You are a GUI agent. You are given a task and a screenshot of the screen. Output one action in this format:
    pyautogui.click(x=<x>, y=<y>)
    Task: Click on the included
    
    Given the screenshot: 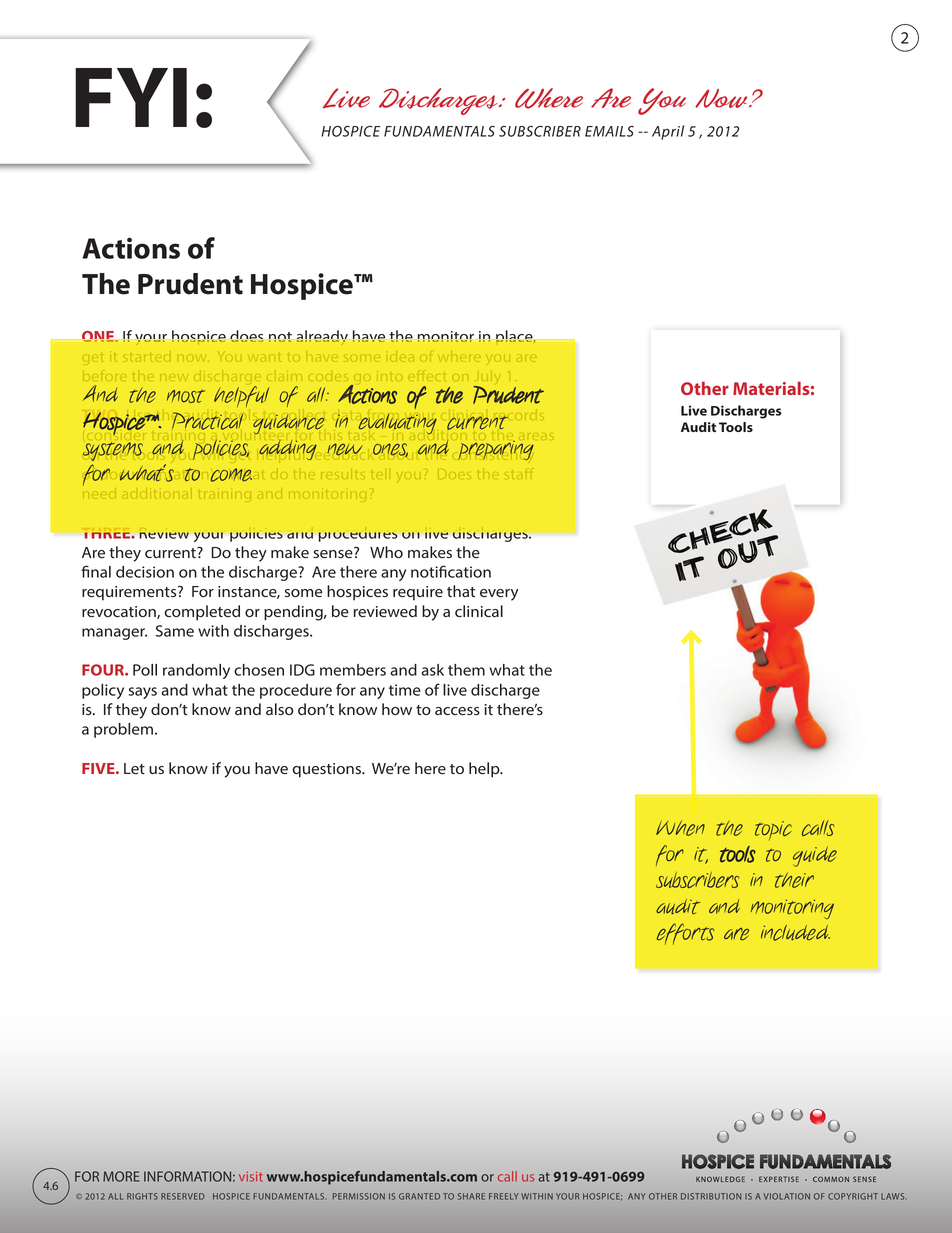 What is the action you would take?
    pyautogui.click(x=795, y=933)
